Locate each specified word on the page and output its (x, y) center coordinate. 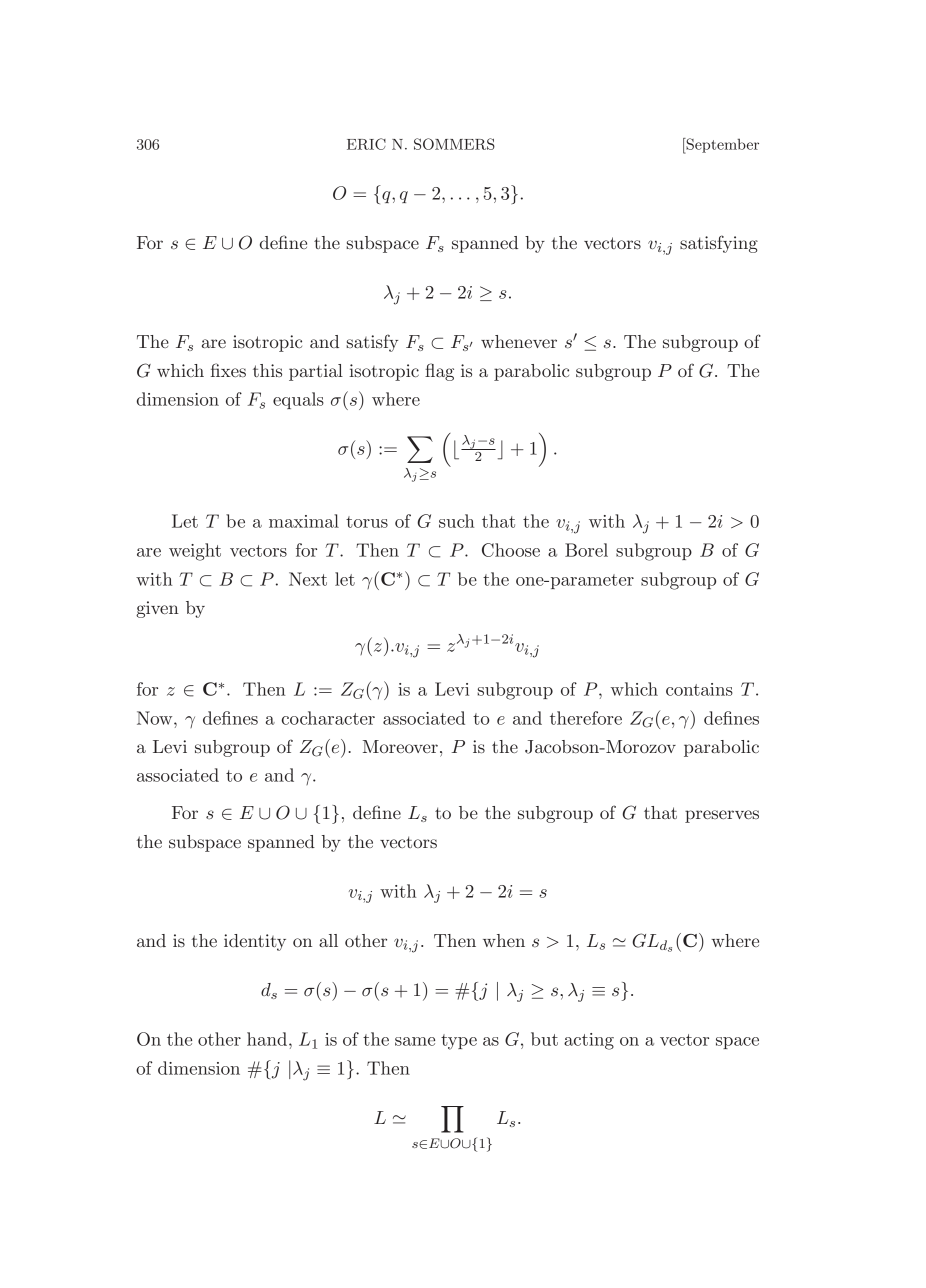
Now (156, 718)
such (456, 521)
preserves (722, 816)
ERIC (366, 144)
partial (316, 372)
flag (439, 372)
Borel (586, 550)
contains (699, 689)
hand (268, 1039)
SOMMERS (454, 144)
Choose (511, 550)
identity (255, 942)
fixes (228, 370)
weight (195, 552)
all (328, 940)
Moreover (400, 746)
